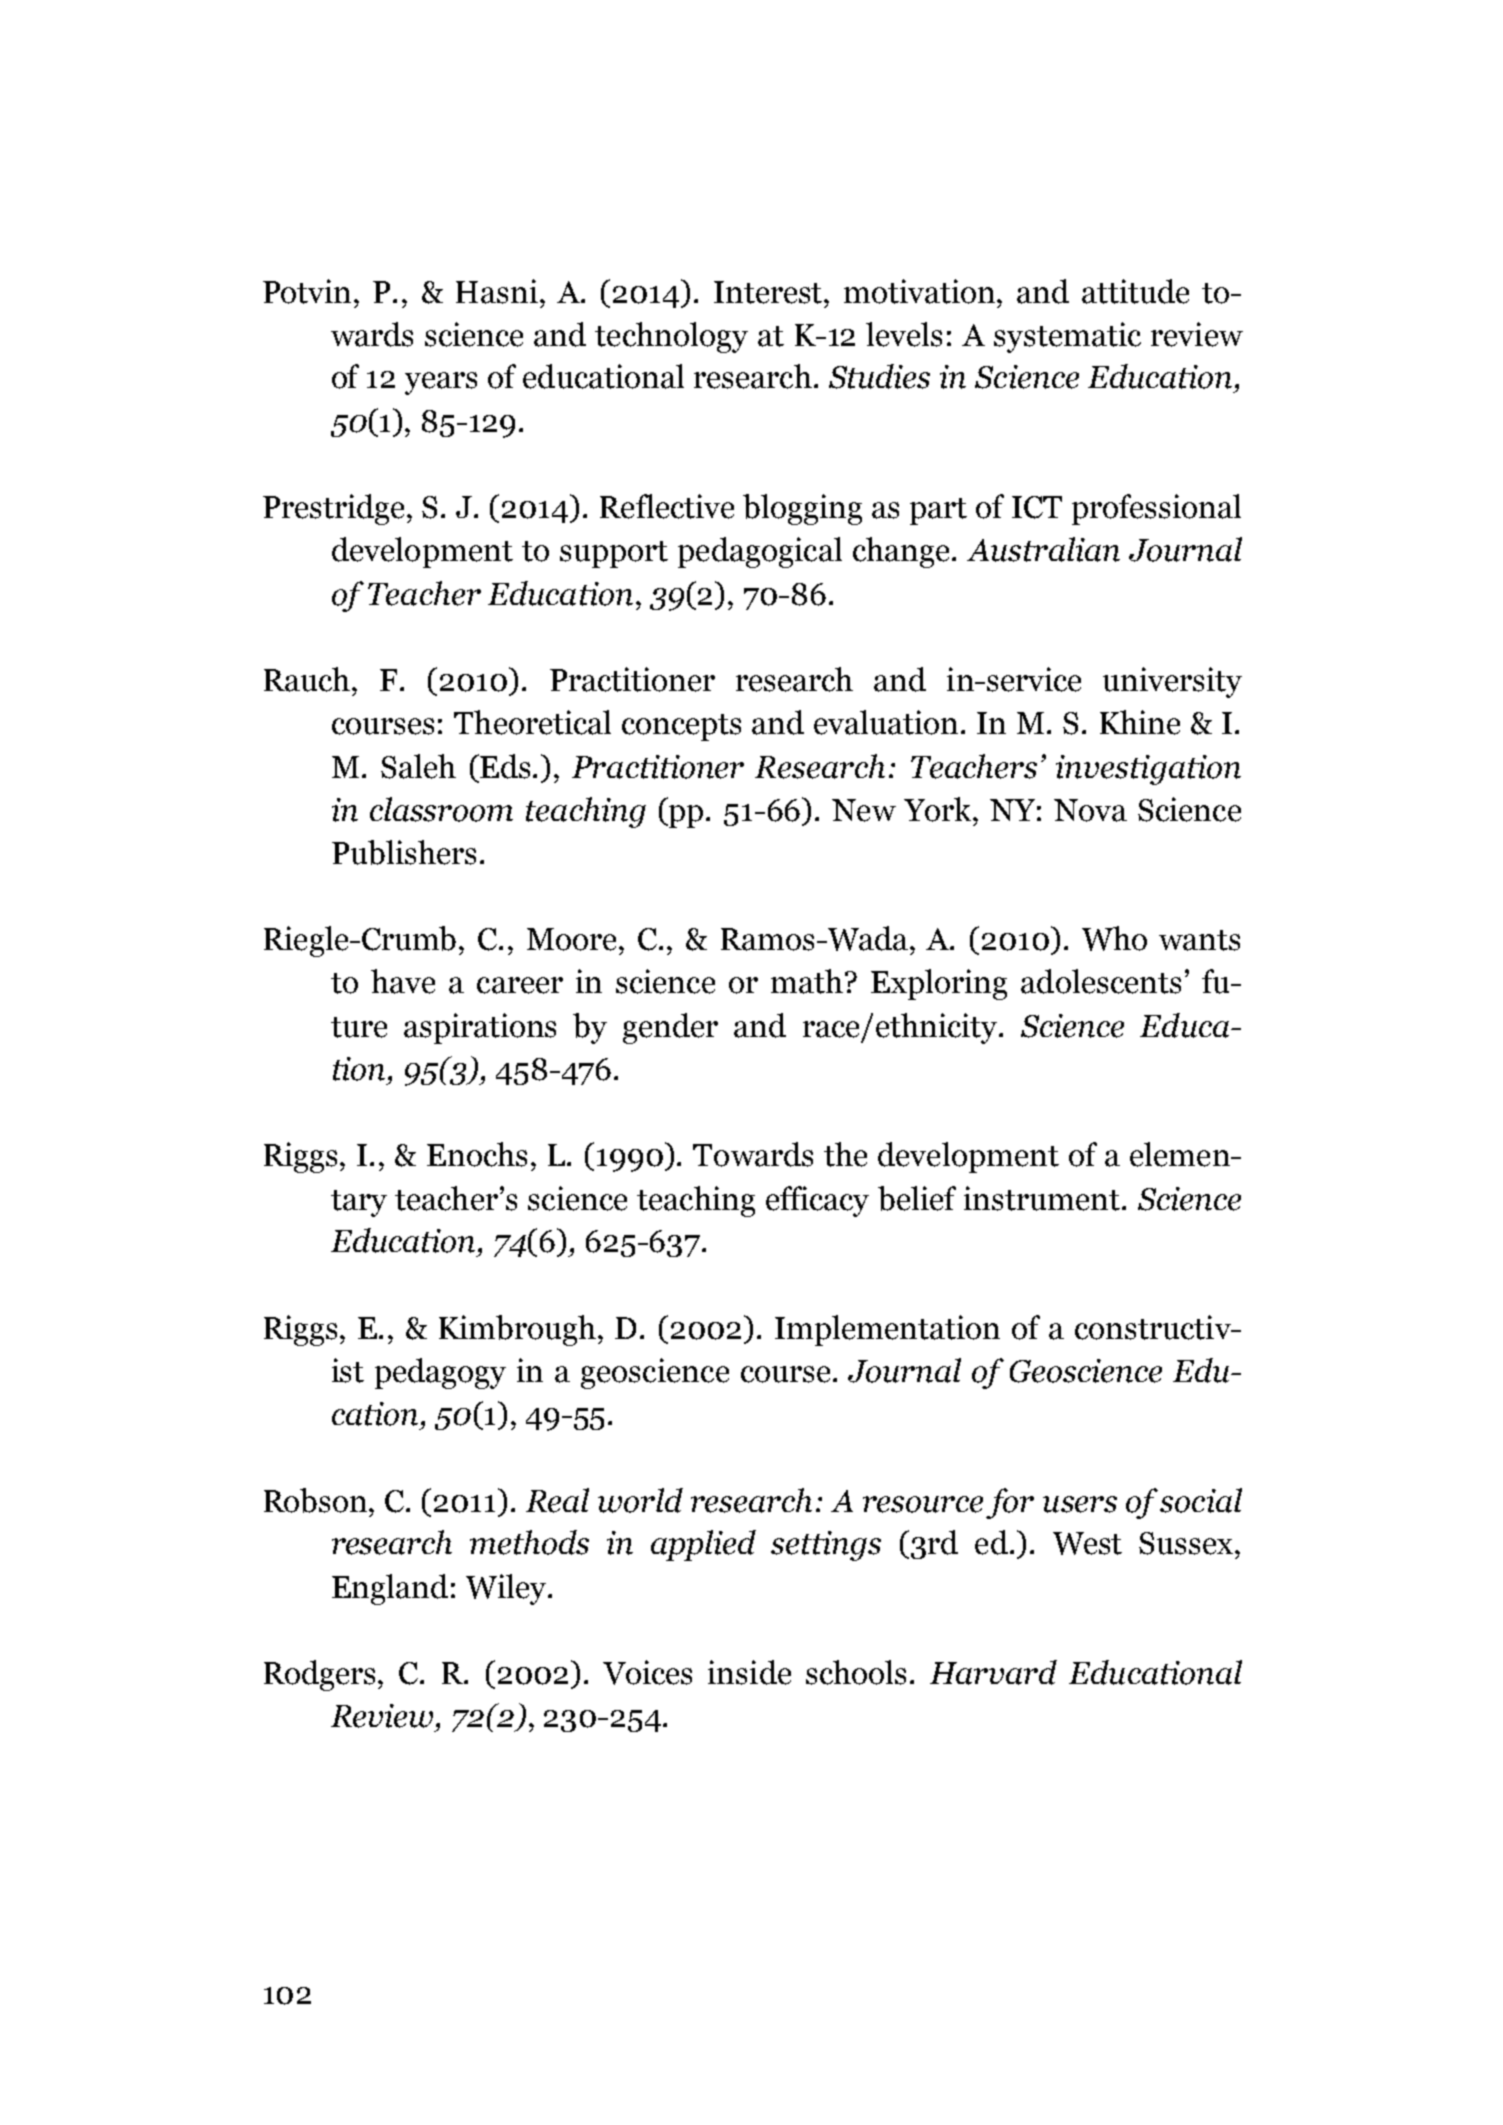 This screenshot has height=2125, width=1503. Describe the element at coordinates (807, 981) in the screenshot. I see `math` at that location.
